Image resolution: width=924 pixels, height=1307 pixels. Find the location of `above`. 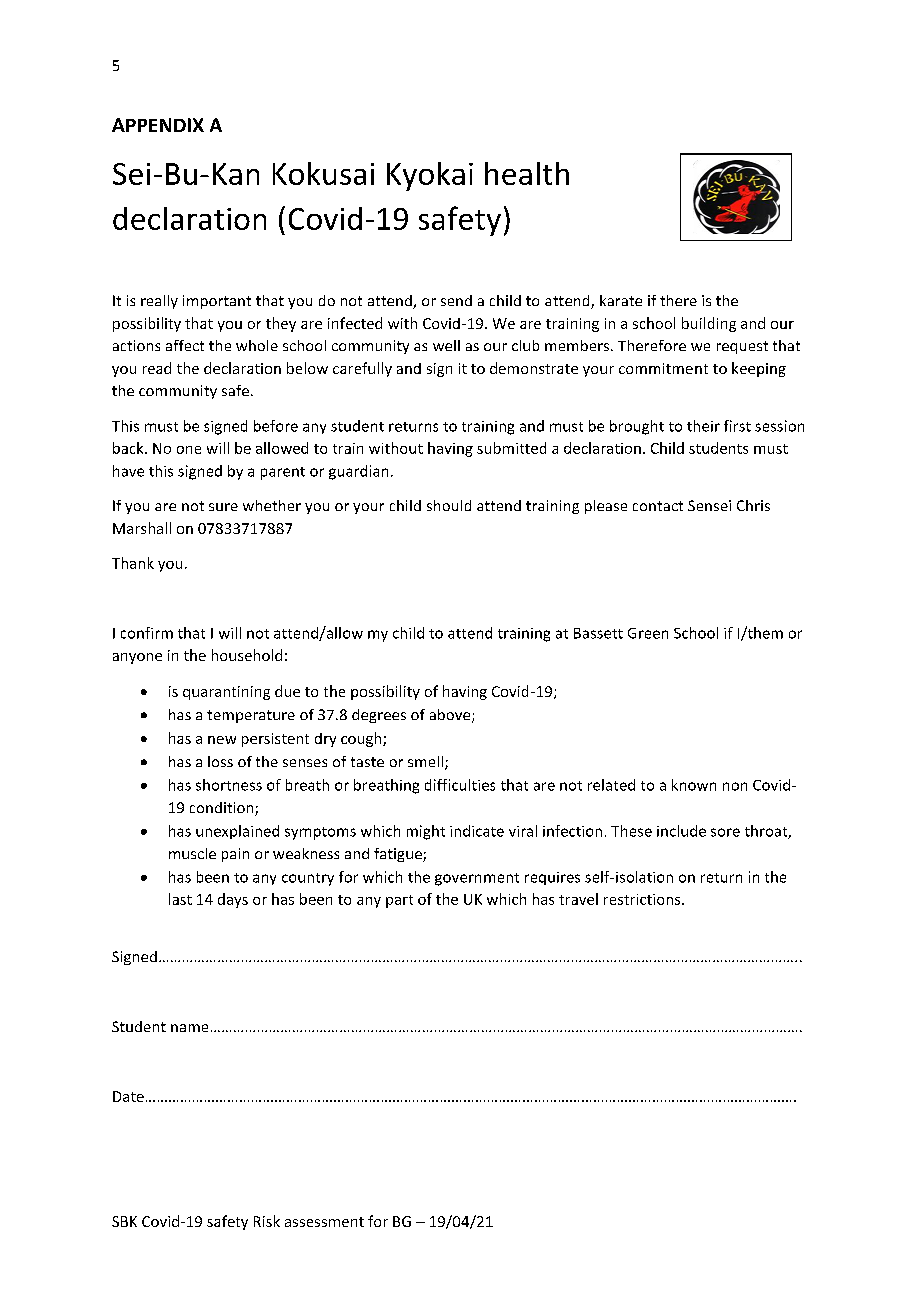

above is located at coordinates (451, 716).
